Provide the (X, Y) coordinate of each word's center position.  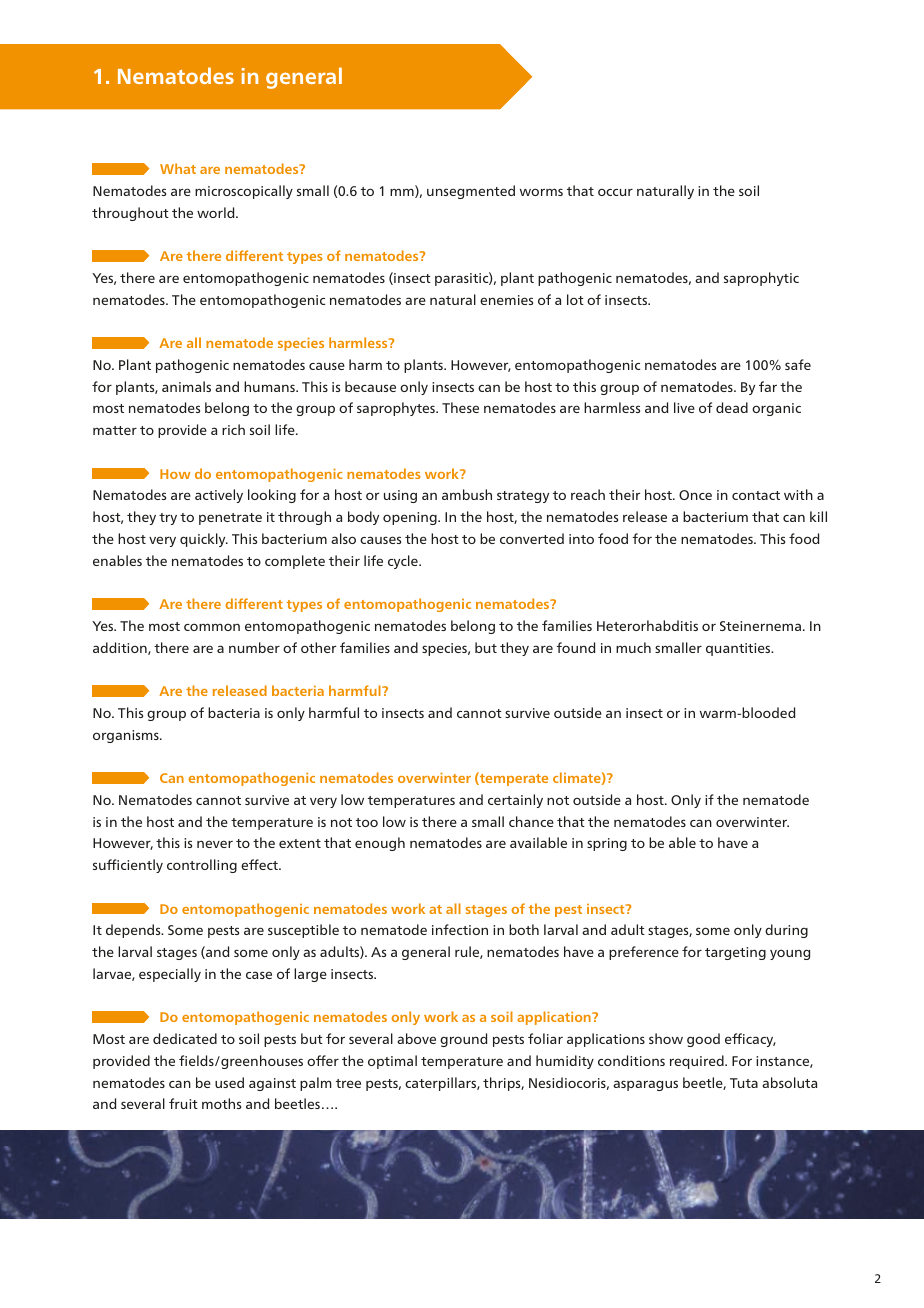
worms (541, 192)
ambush (467, 494)
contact (756, 495)
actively (219, 496)
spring (607, 844)
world (217, 212)
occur (615, 192)
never (215, 844)
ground (464, 1040)
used (229, 1082)
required (698, 1062)
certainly (515, 801)
